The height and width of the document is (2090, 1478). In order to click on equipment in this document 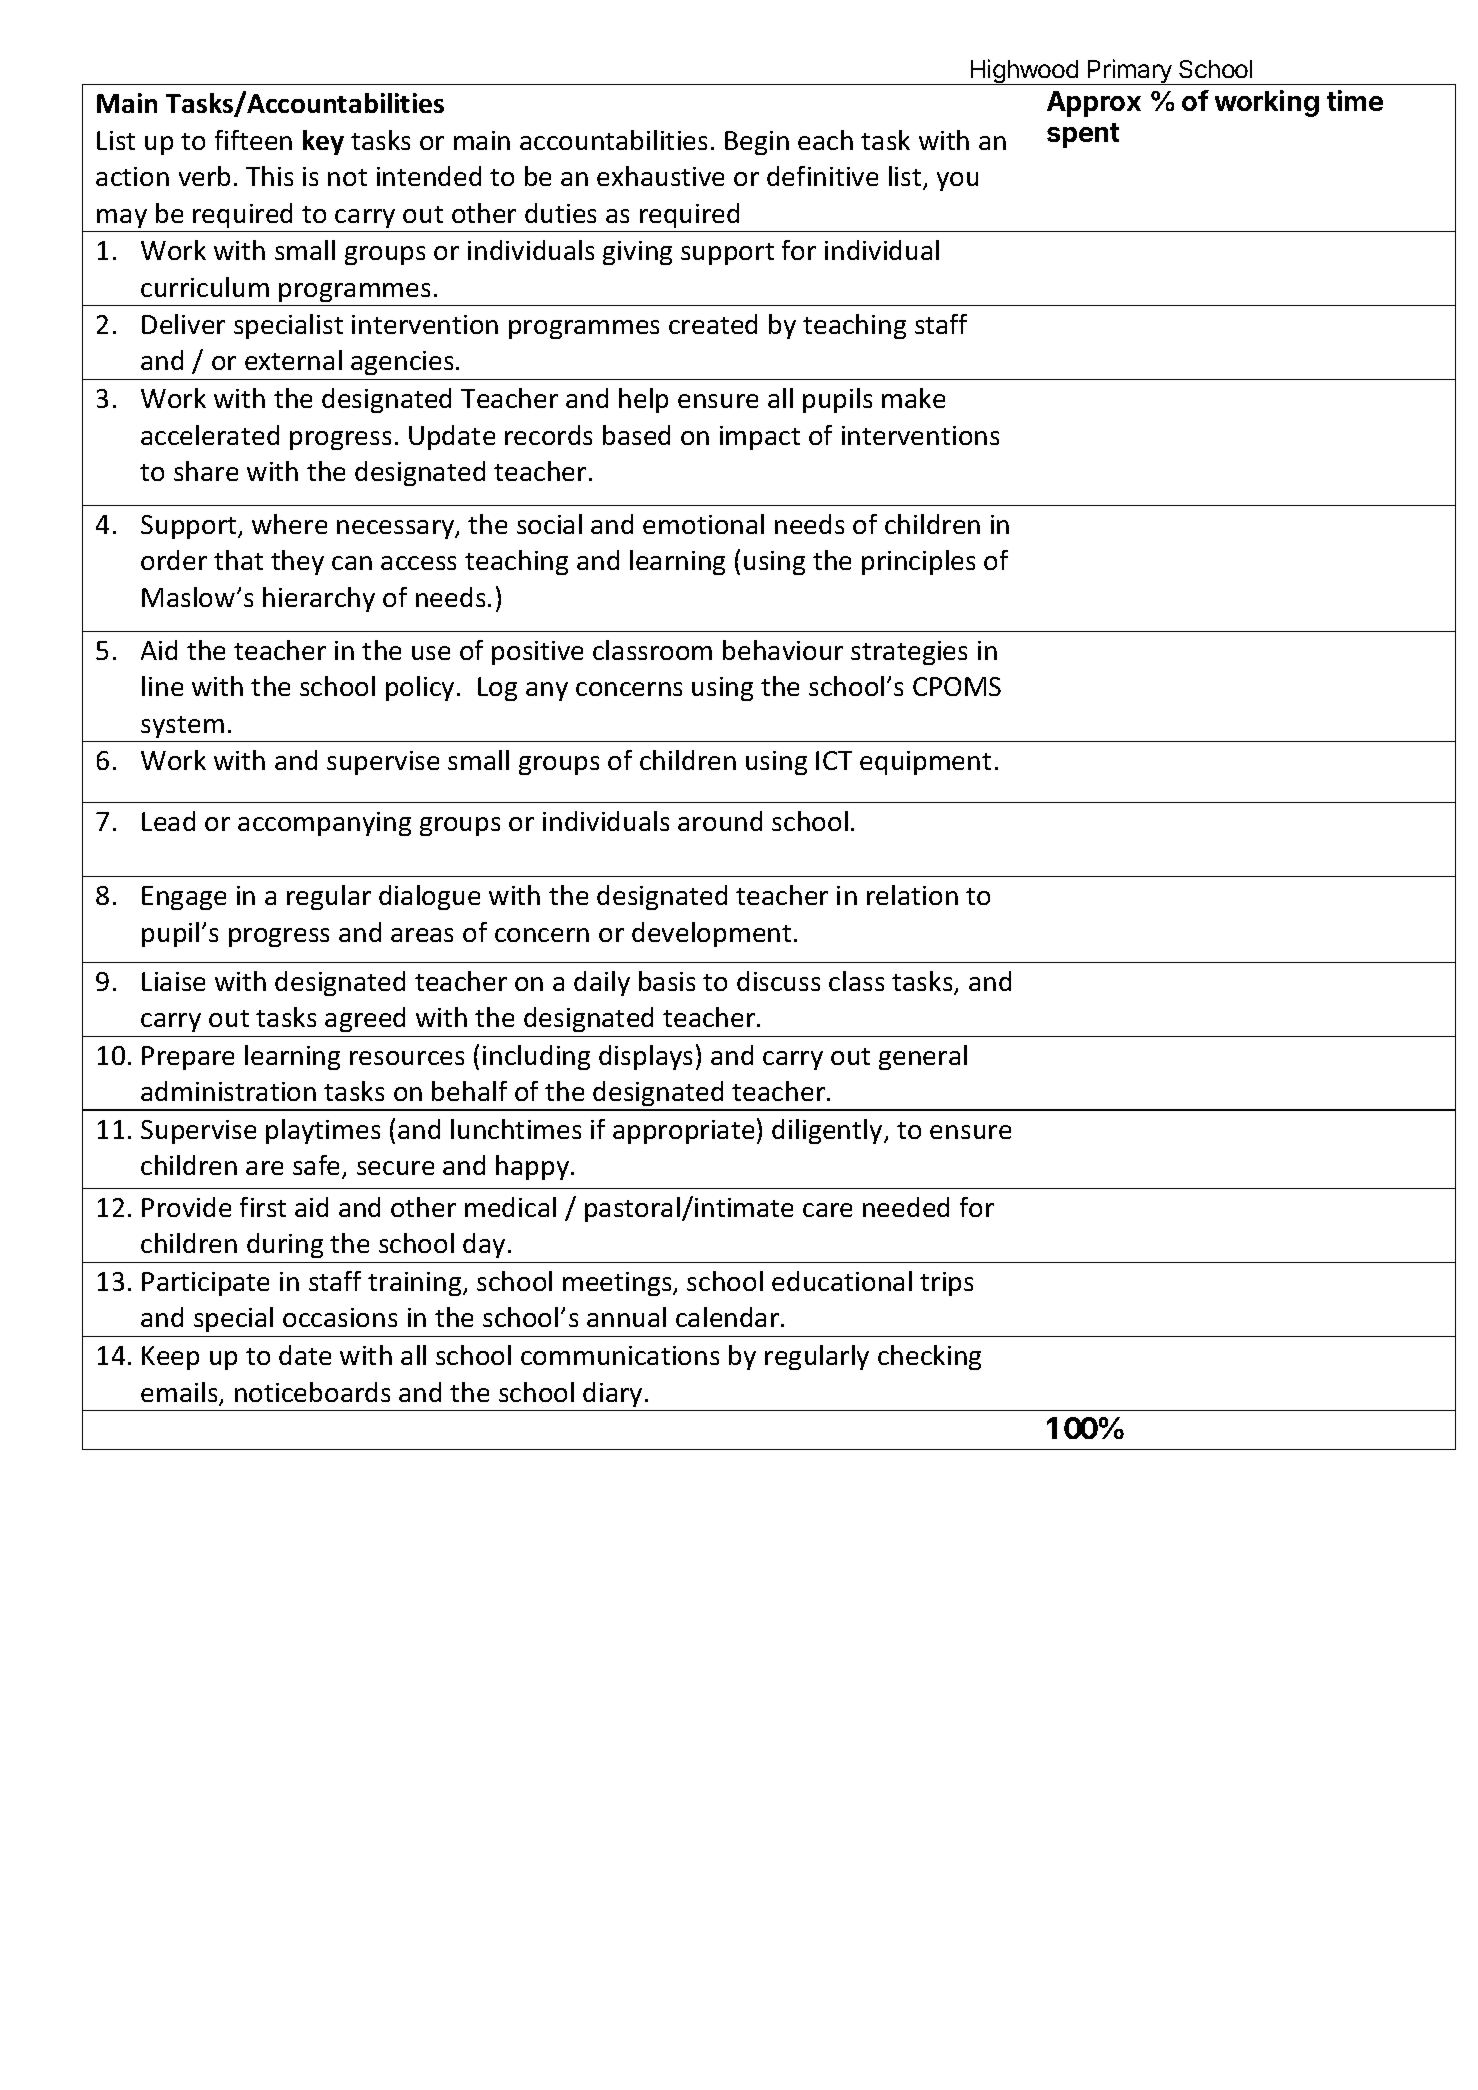, I will do `click(925, 763)`.
